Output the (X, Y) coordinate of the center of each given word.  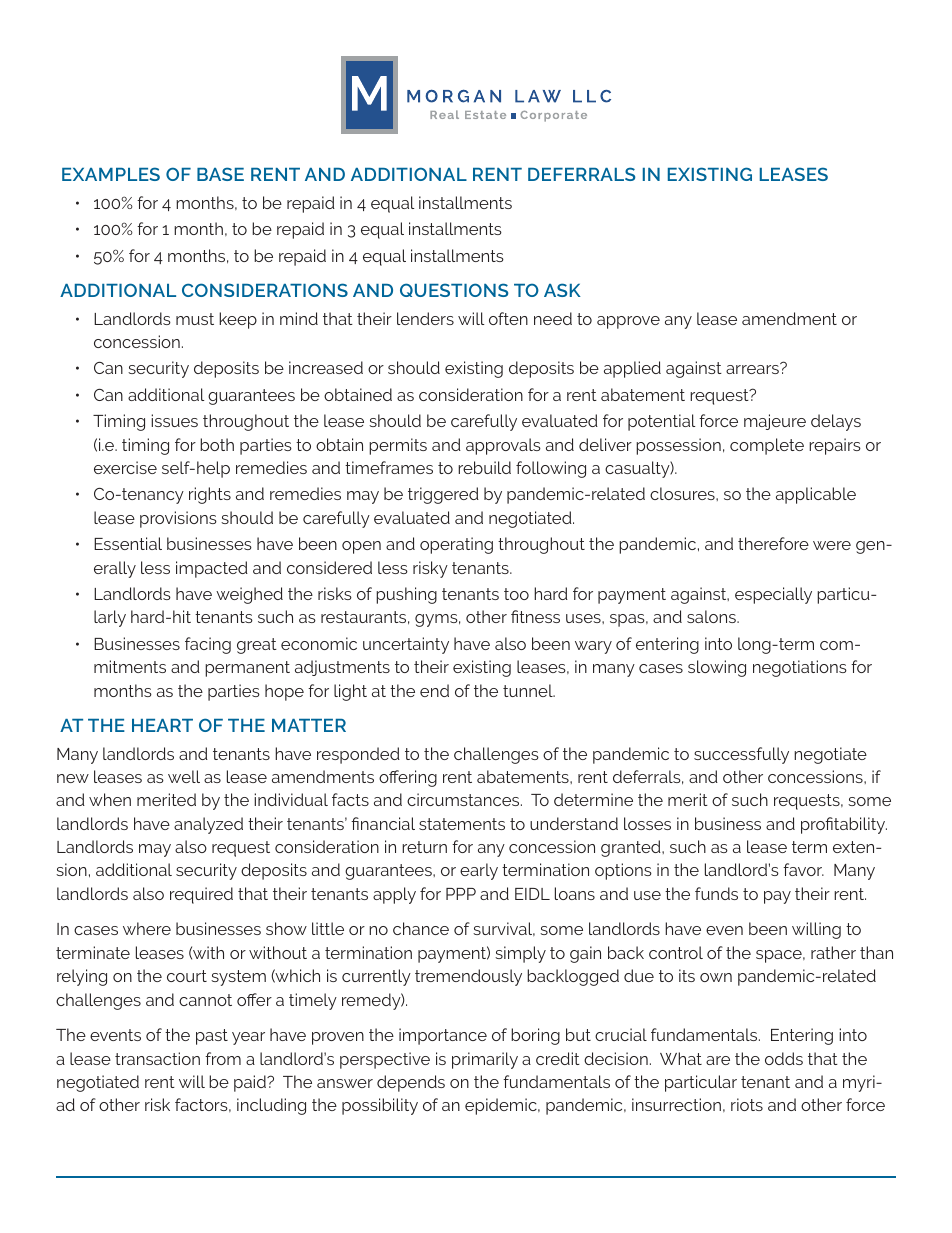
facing (208, 645)
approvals (503, 446)
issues (174, 420)
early (479, 871)
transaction (157, 1058)
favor (803, 869)
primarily (485, 1060)
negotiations (800, 668)
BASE (220, 174)
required (201, 895)
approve (628, 322)
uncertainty (406, 645)
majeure (775, 422)
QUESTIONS (454, 290)
